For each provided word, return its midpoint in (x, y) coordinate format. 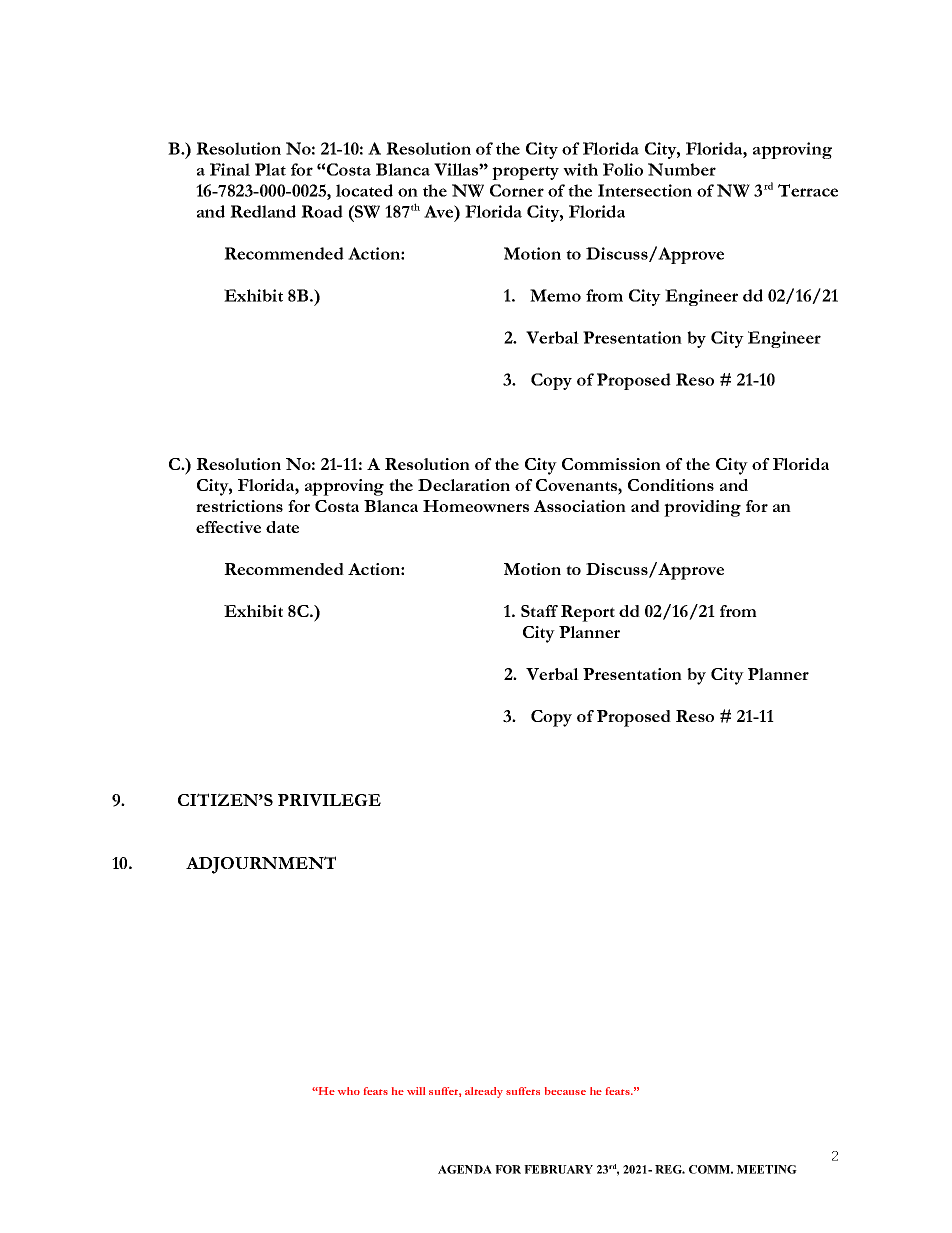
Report (588, 613)
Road (322, 211)
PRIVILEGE (329, 800)
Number (682, 169)
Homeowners (476, 506)
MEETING (766, 1169)
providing (702, 508)
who (349, 1091)
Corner (517, 190)
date (282, 527)
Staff (539, 611)
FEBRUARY (558, 1169)
